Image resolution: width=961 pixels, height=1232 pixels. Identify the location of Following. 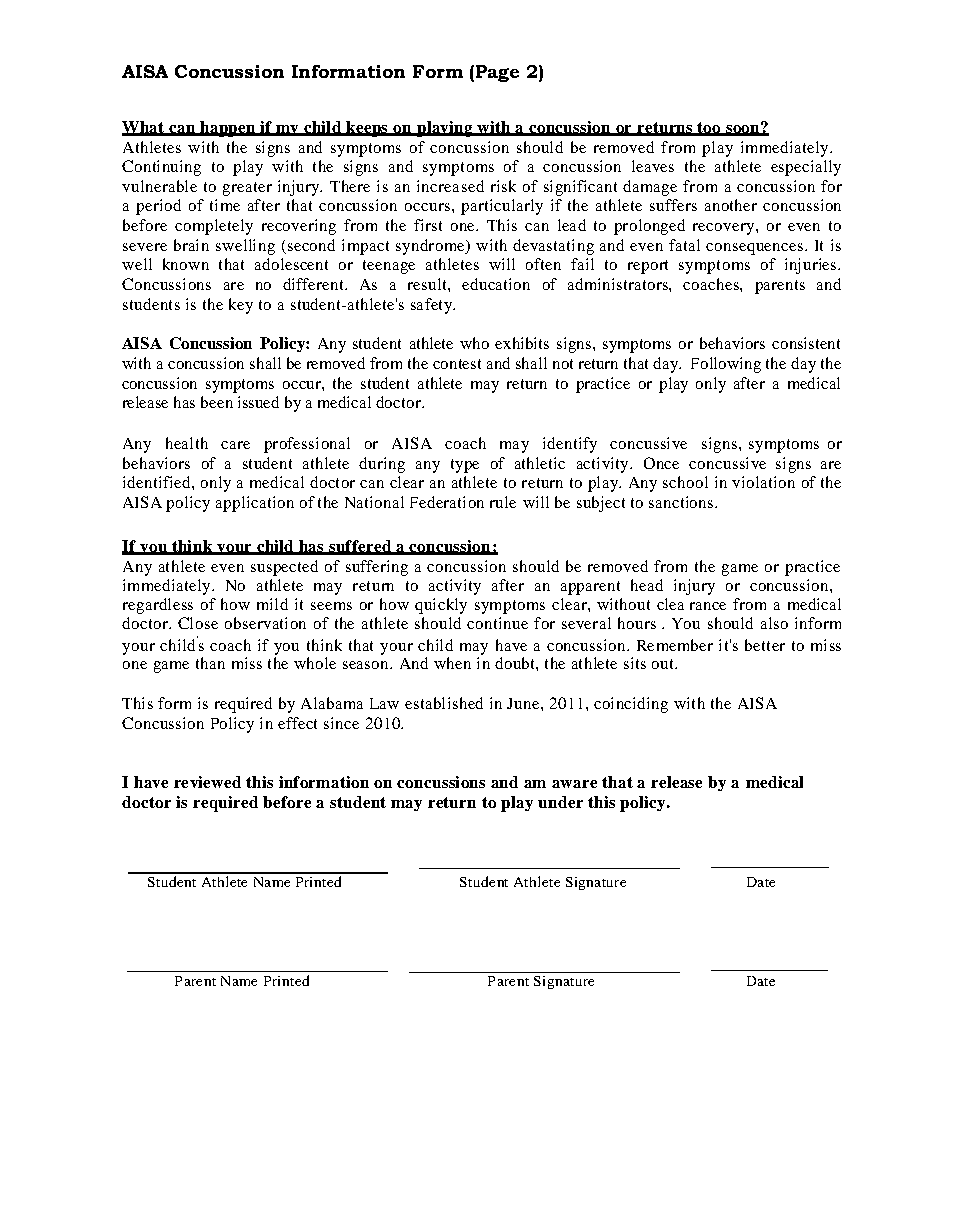
(726, 365).
